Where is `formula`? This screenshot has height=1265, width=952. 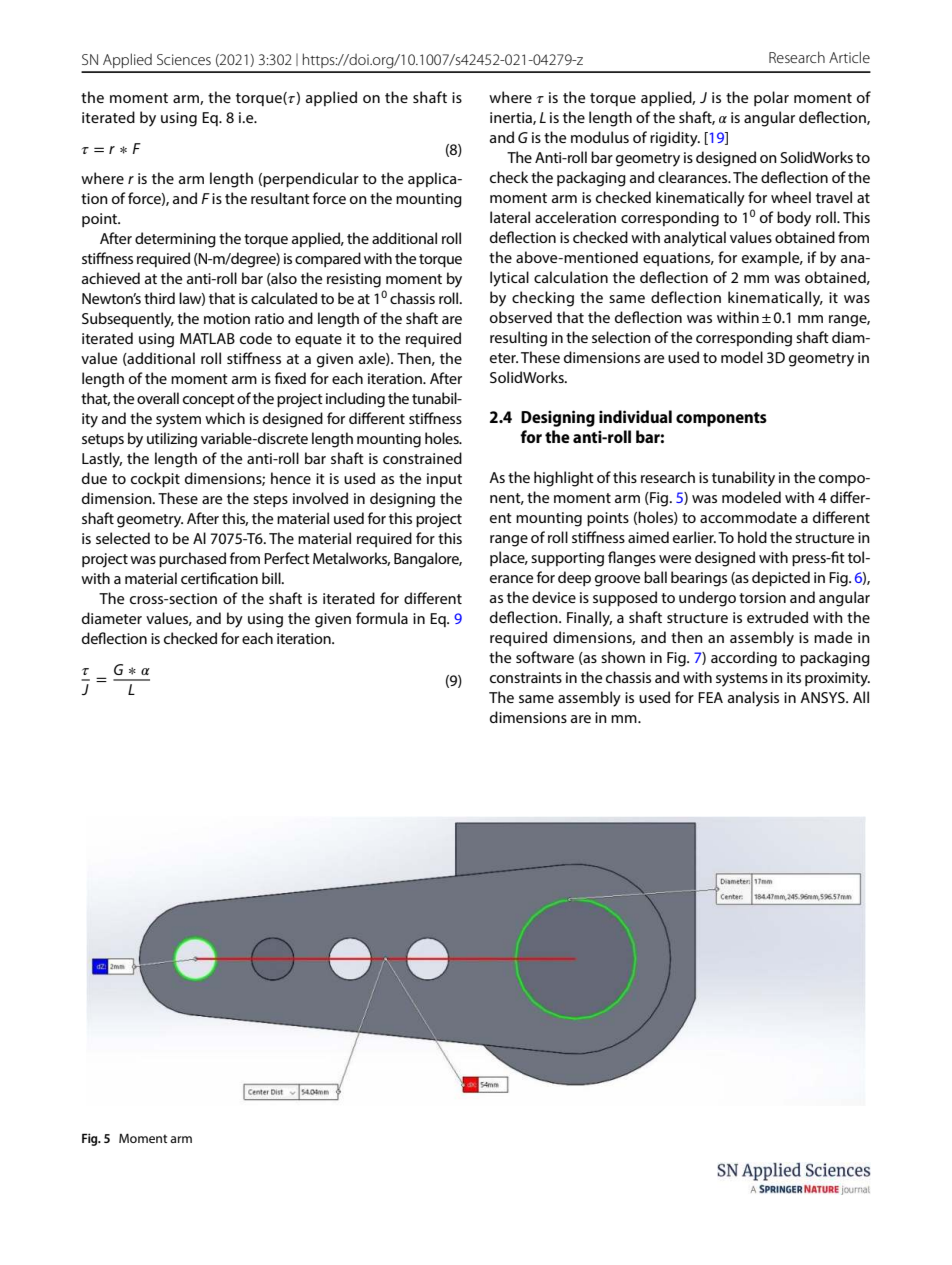
formula is located at coordinates (382, 618).
